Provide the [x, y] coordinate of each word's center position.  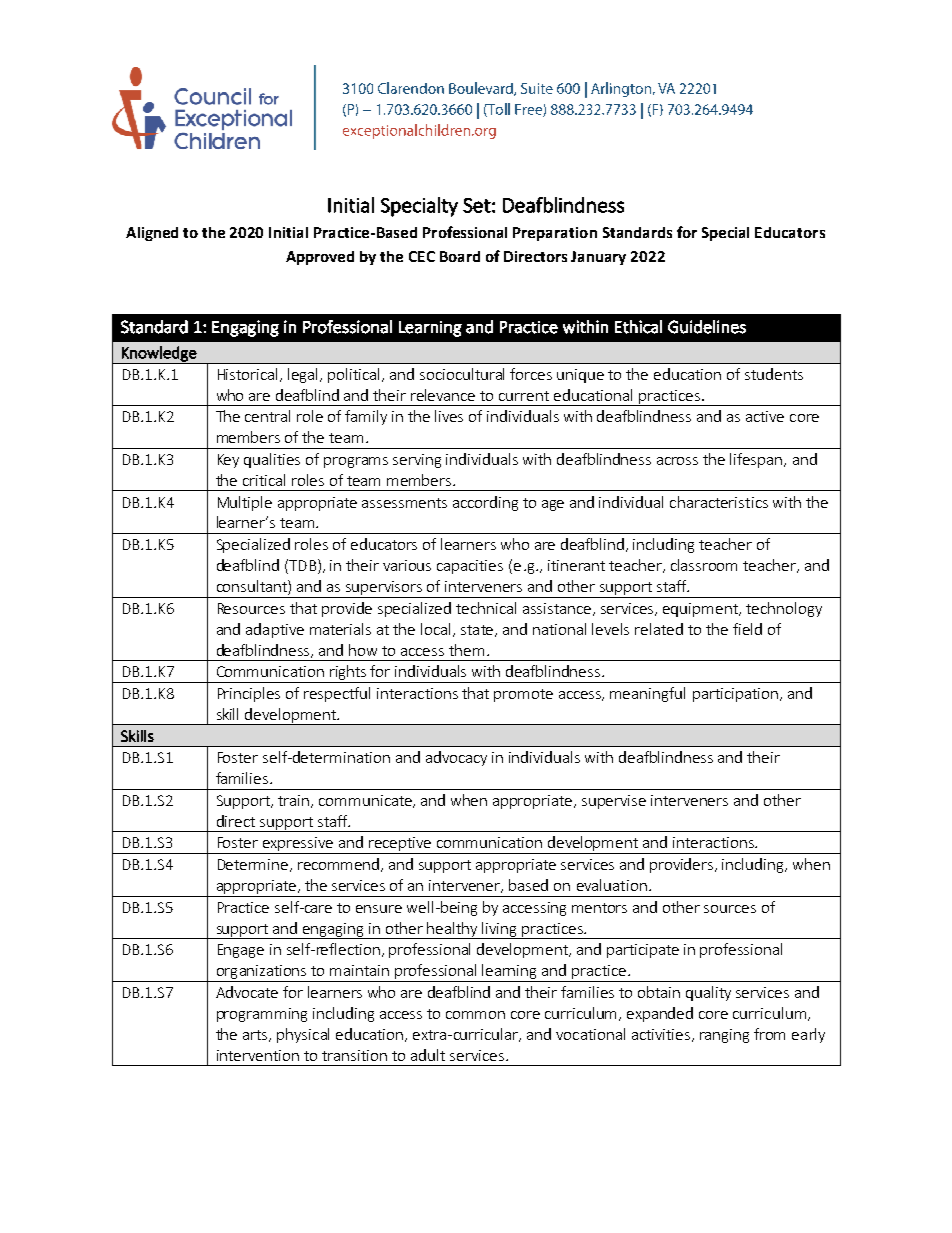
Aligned [152, 234]
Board [460, 256]
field [747, 629]
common [475, 1015]
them [466, 650]
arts [256, 1036]
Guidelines [707, 327]
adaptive [275, 630]
